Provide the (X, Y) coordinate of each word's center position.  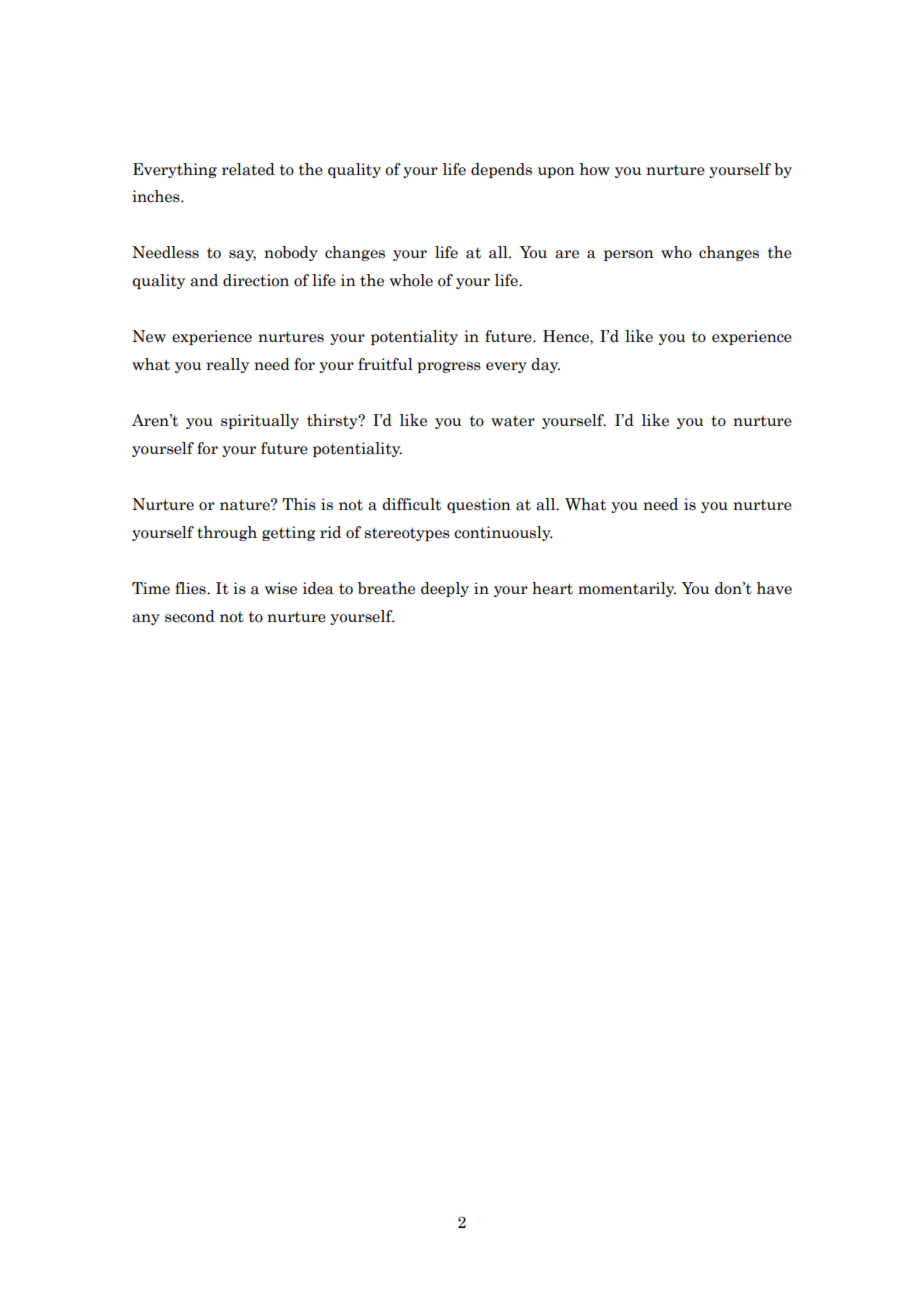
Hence (567, 337)
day (545, 365)
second (190, 616)
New (149, 336)
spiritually (260, 421)
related (248, 169)
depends (501, 170)
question (479, 505)
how (594, 169)
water (513, 421)
